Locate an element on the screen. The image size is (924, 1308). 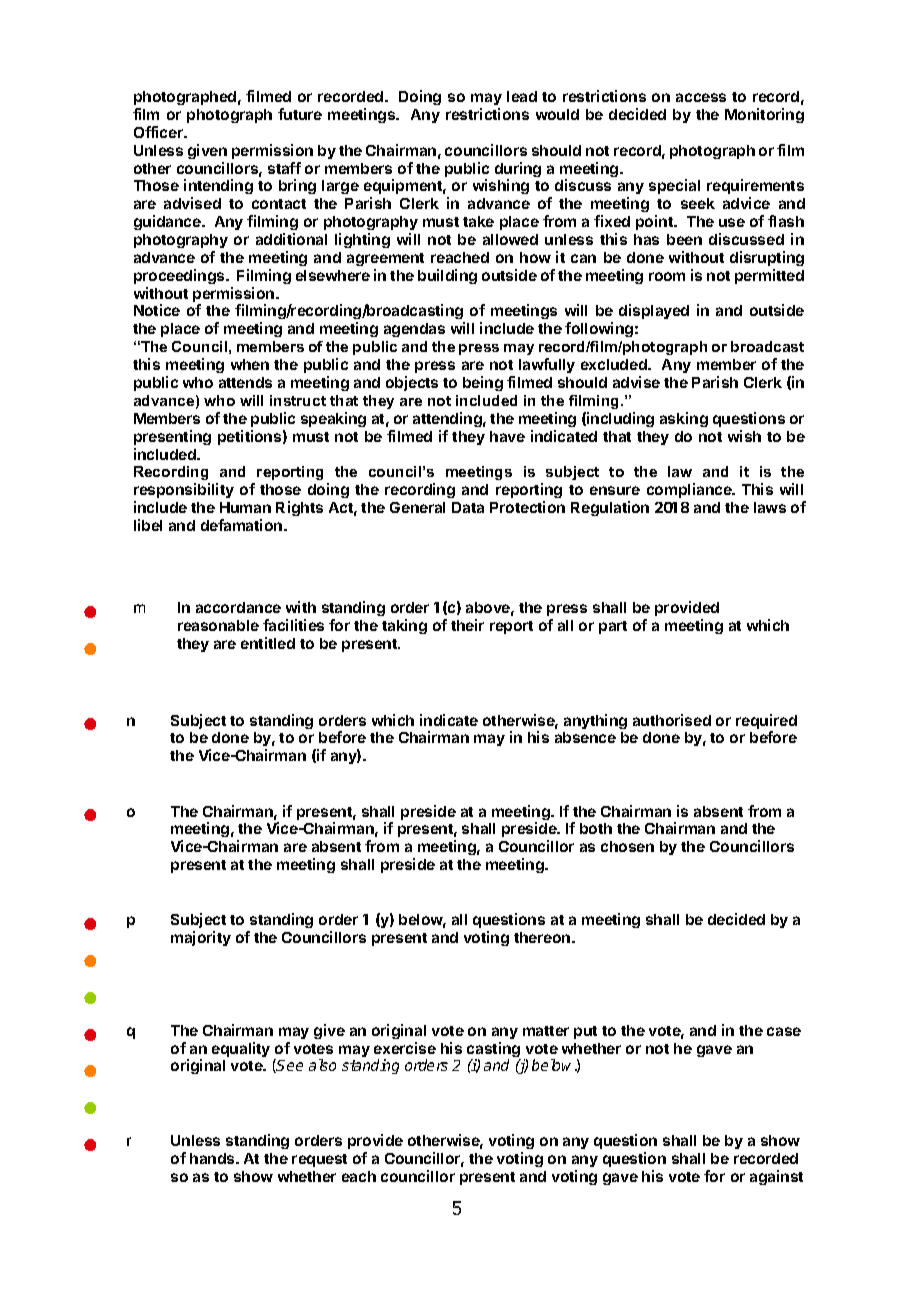
lead is located at coordinates (522, 96).
